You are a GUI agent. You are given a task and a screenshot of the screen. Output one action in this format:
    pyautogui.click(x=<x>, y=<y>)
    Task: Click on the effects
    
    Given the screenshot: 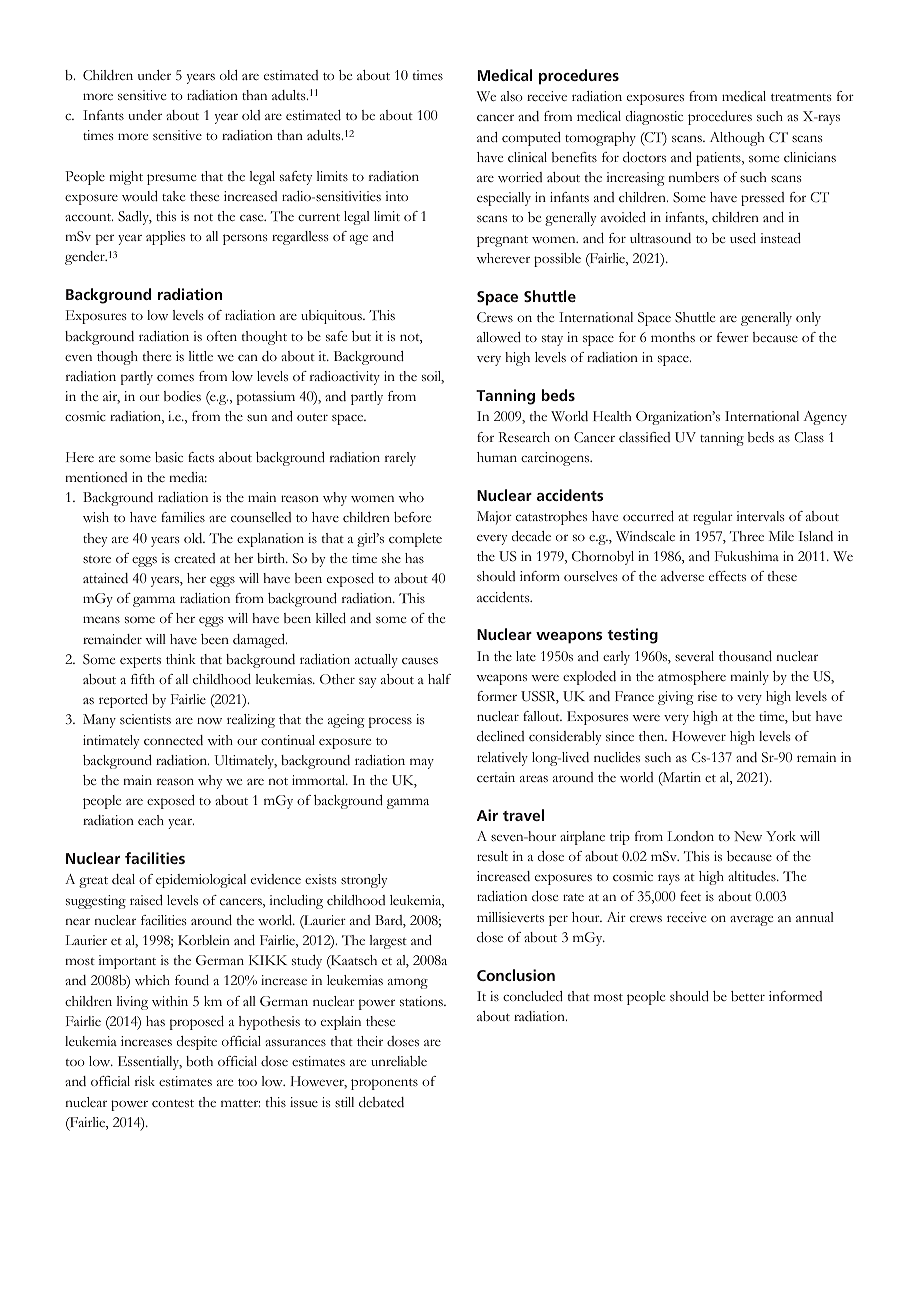 What is the action you would take?
    pyautogui.click(x=727, y=576)
